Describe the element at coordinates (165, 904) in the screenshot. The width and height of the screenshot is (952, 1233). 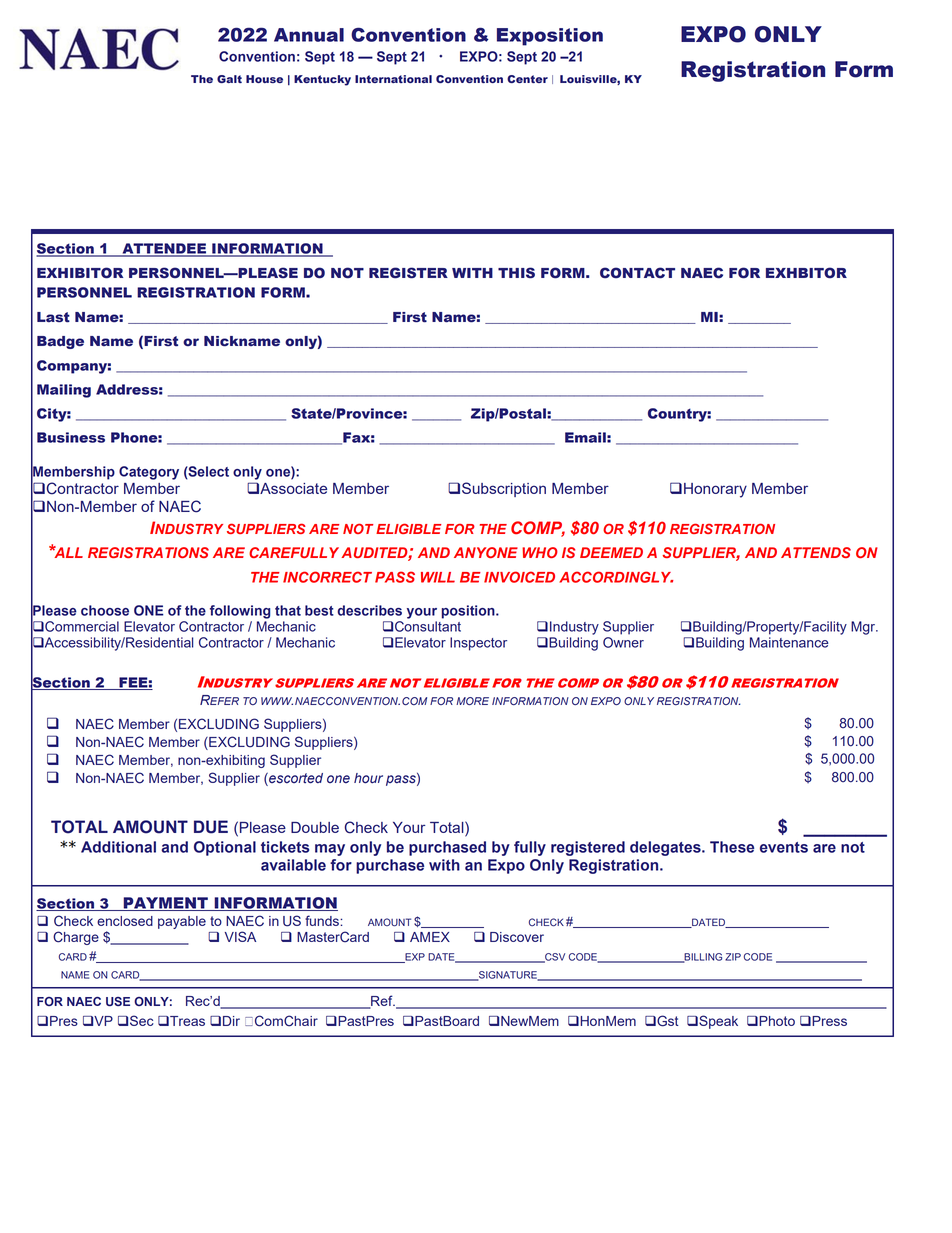
I see `PAYMENT` at that location.
